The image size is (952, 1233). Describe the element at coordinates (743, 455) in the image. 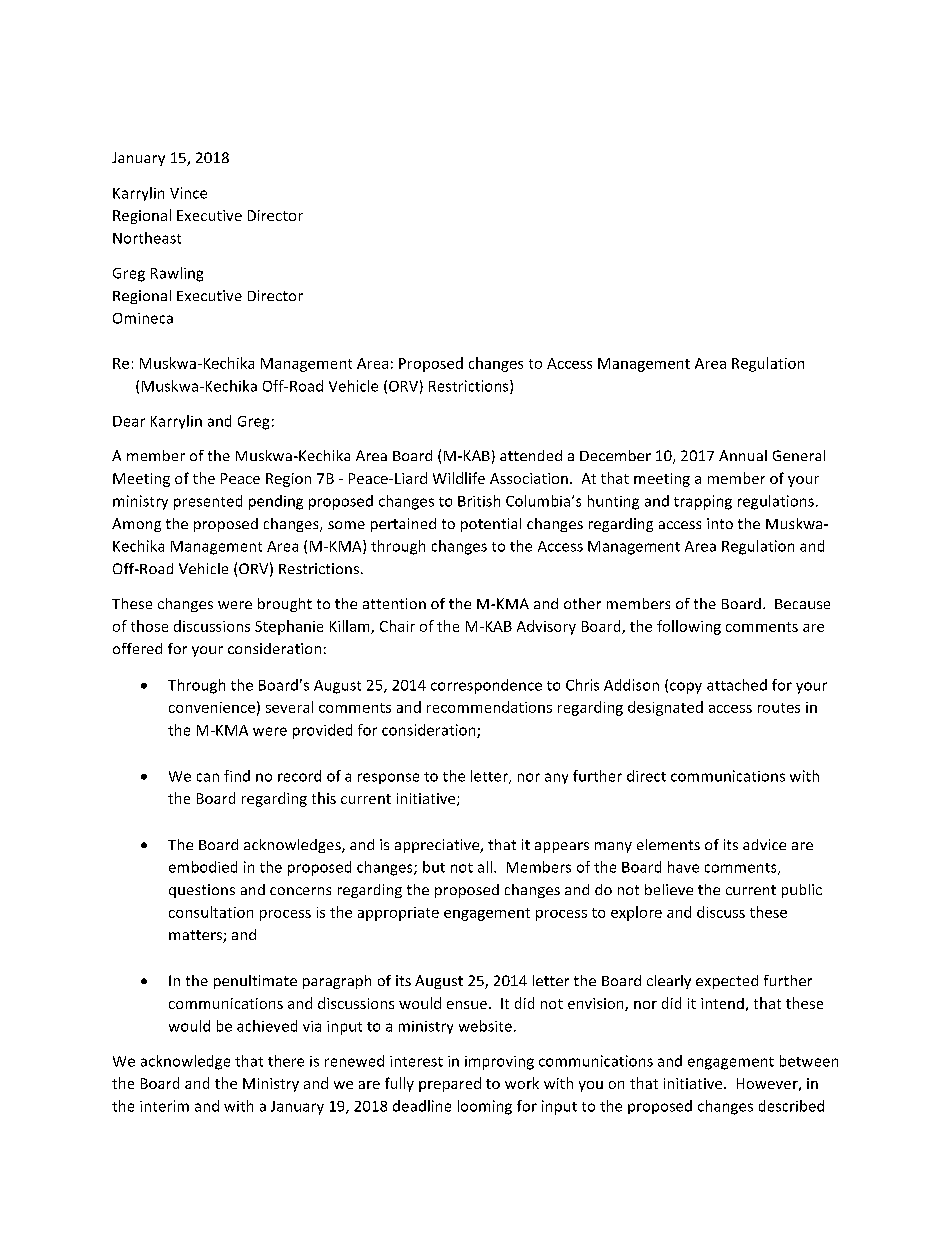

I see `Annual` at that location.
